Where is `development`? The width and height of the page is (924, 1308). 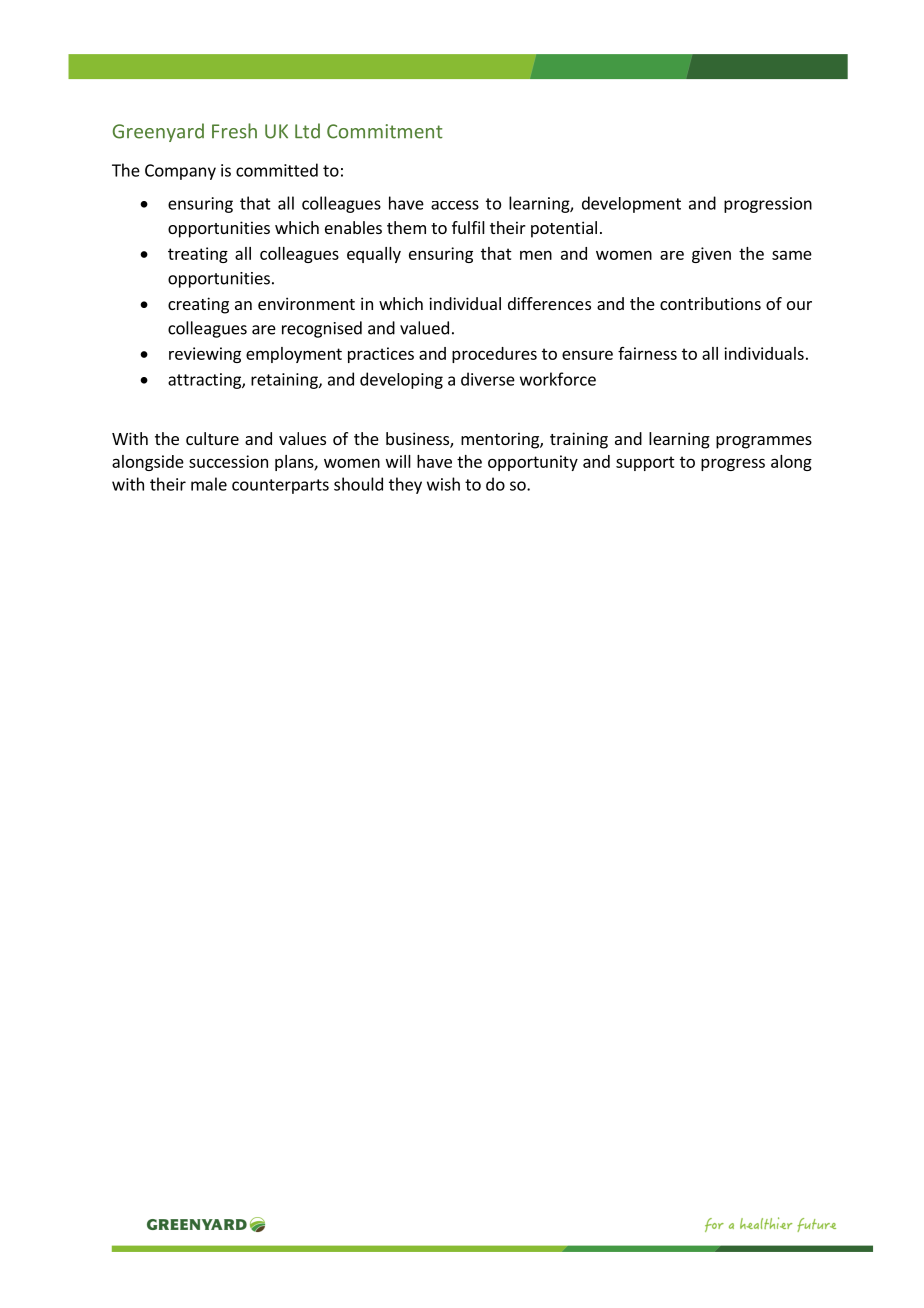 development is located at coordinates (631, 204).
